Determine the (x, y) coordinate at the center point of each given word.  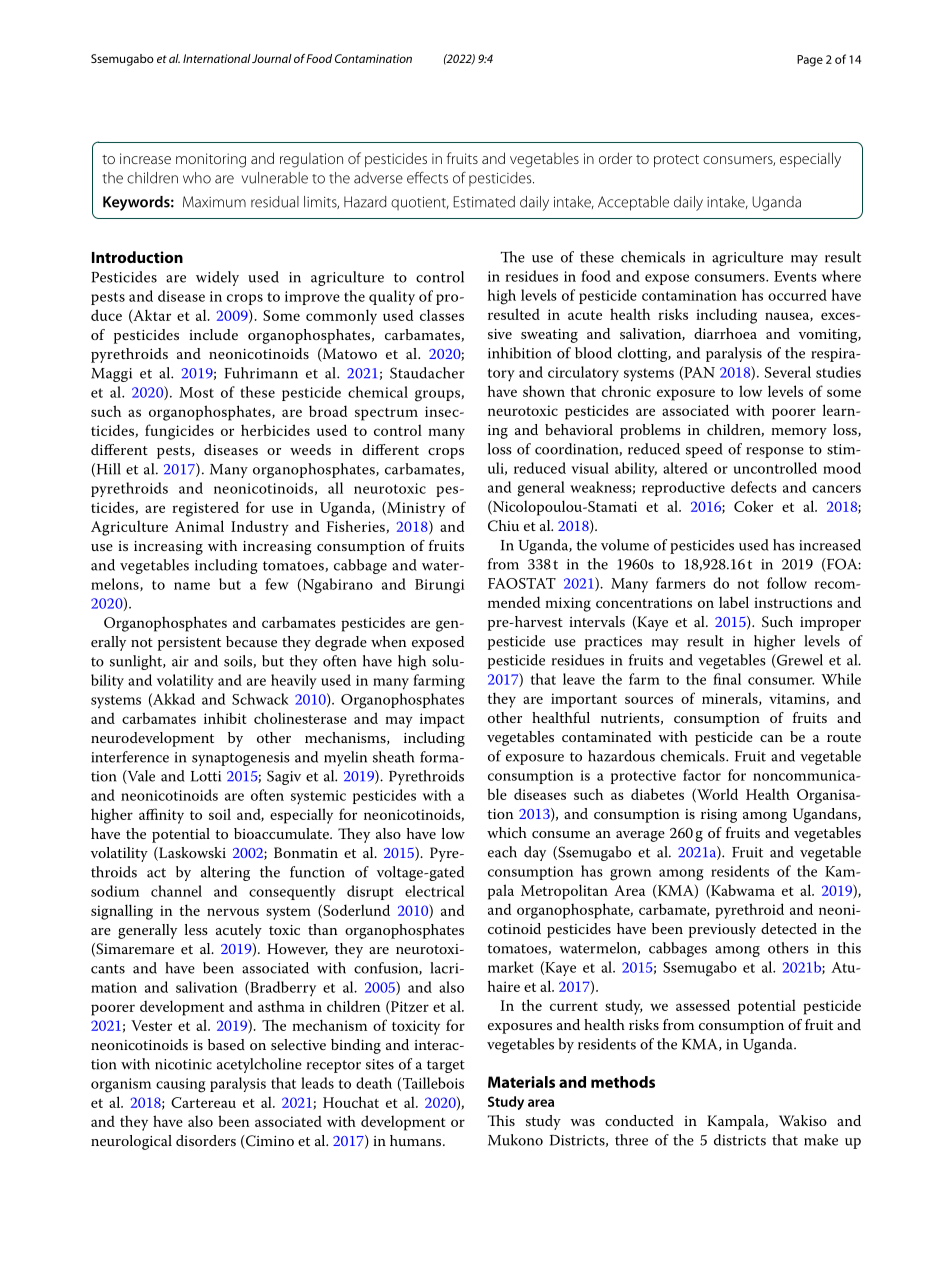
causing (181, 1085)
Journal (272, 58)
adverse (378, 178)
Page (810, 61)
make (821, 1140)
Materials (521, 1082)
